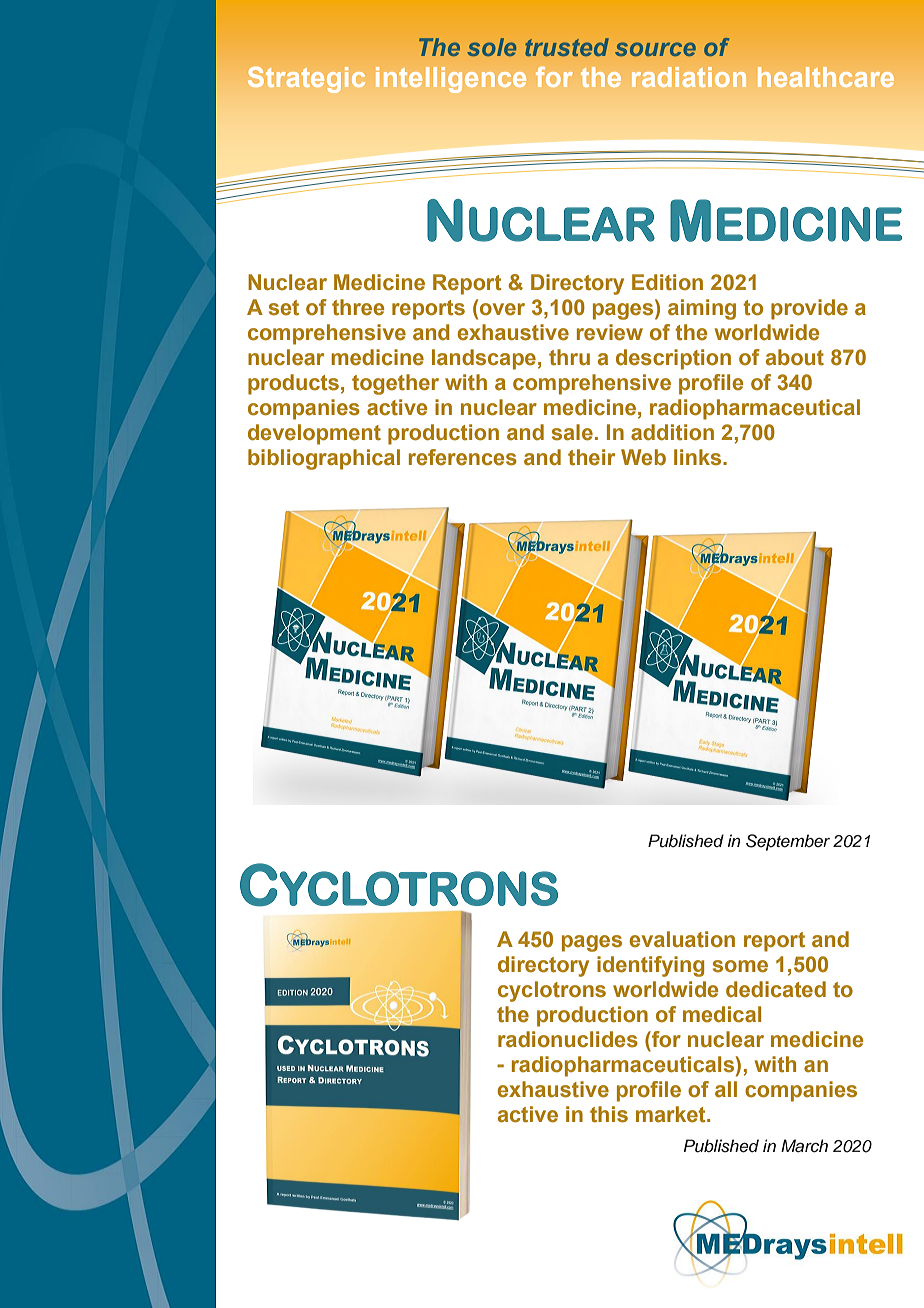 The image size is (924, 1308). Describe the element at coordinates (306, 80) in the screenshot. I see `Strategic` at that location.
